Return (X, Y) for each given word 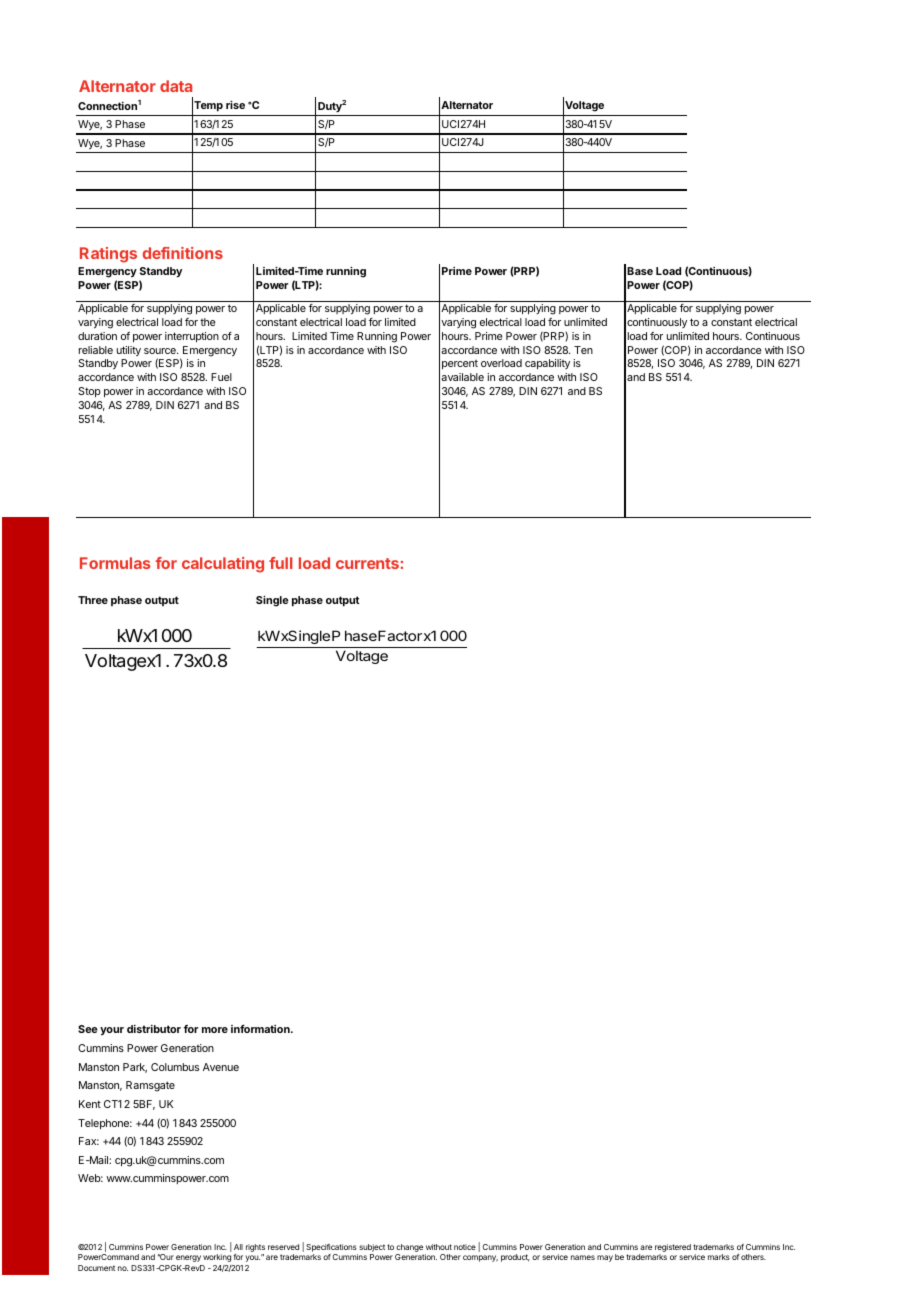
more (215, 1030)
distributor (154, 1029)
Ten (583, 350)
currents (367, 563)
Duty (330, 107)
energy (188, 1258)
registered (673, 1248)
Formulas (115, 563)
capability (547, 364)
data (176, 86)
